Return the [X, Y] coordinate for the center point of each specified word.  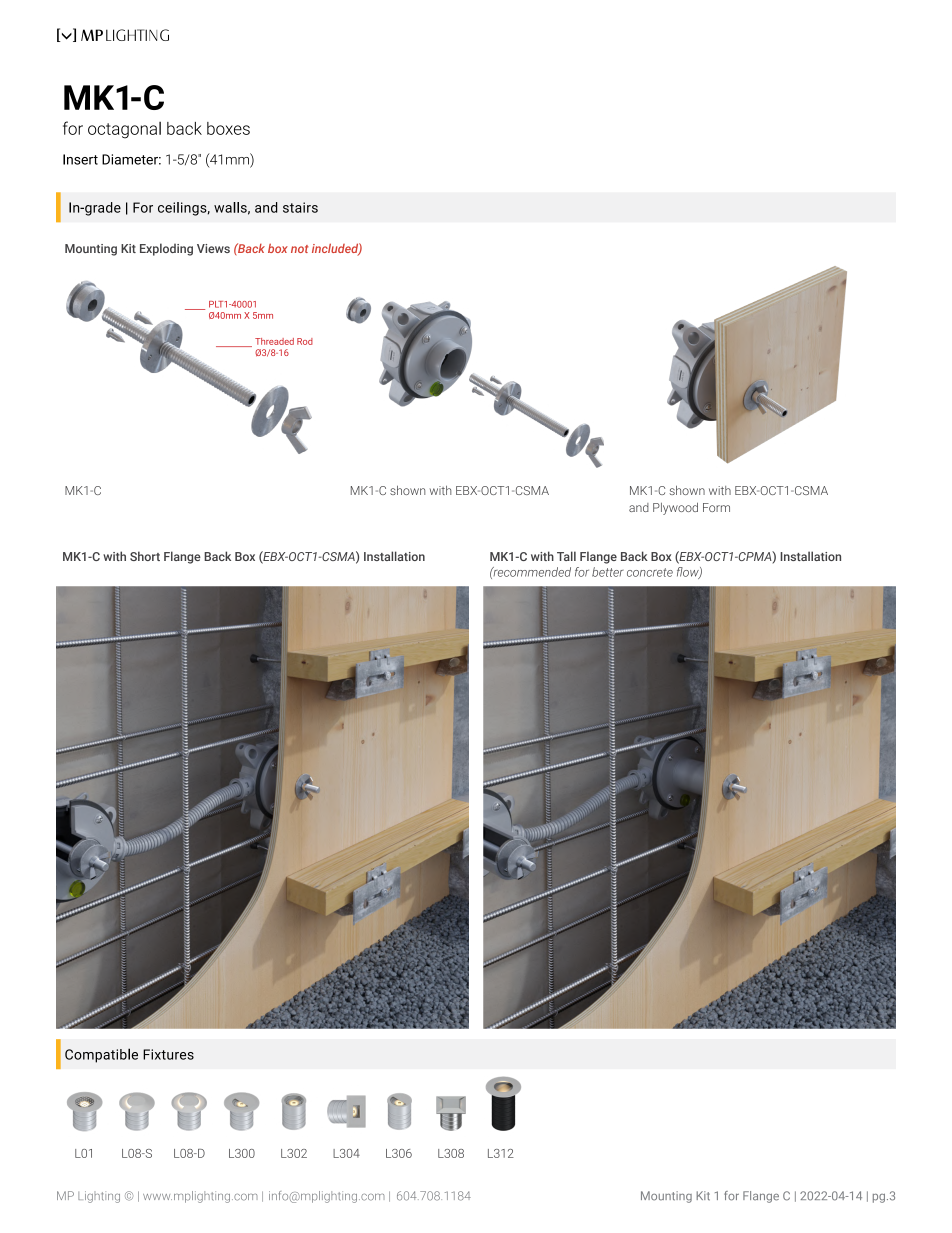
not [300, 249]
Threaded [274, 341]
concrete [650, 572]
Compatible [101, 1055]
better [608, 572]
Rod [305, 341]
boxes [228, 128]
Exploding [166, 249]
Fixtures [168, 1054]
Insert [80, 159]
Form [716, 507]
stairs [300, 207]
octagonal [124, 130]
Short [145, 556]
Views [213, 248]
